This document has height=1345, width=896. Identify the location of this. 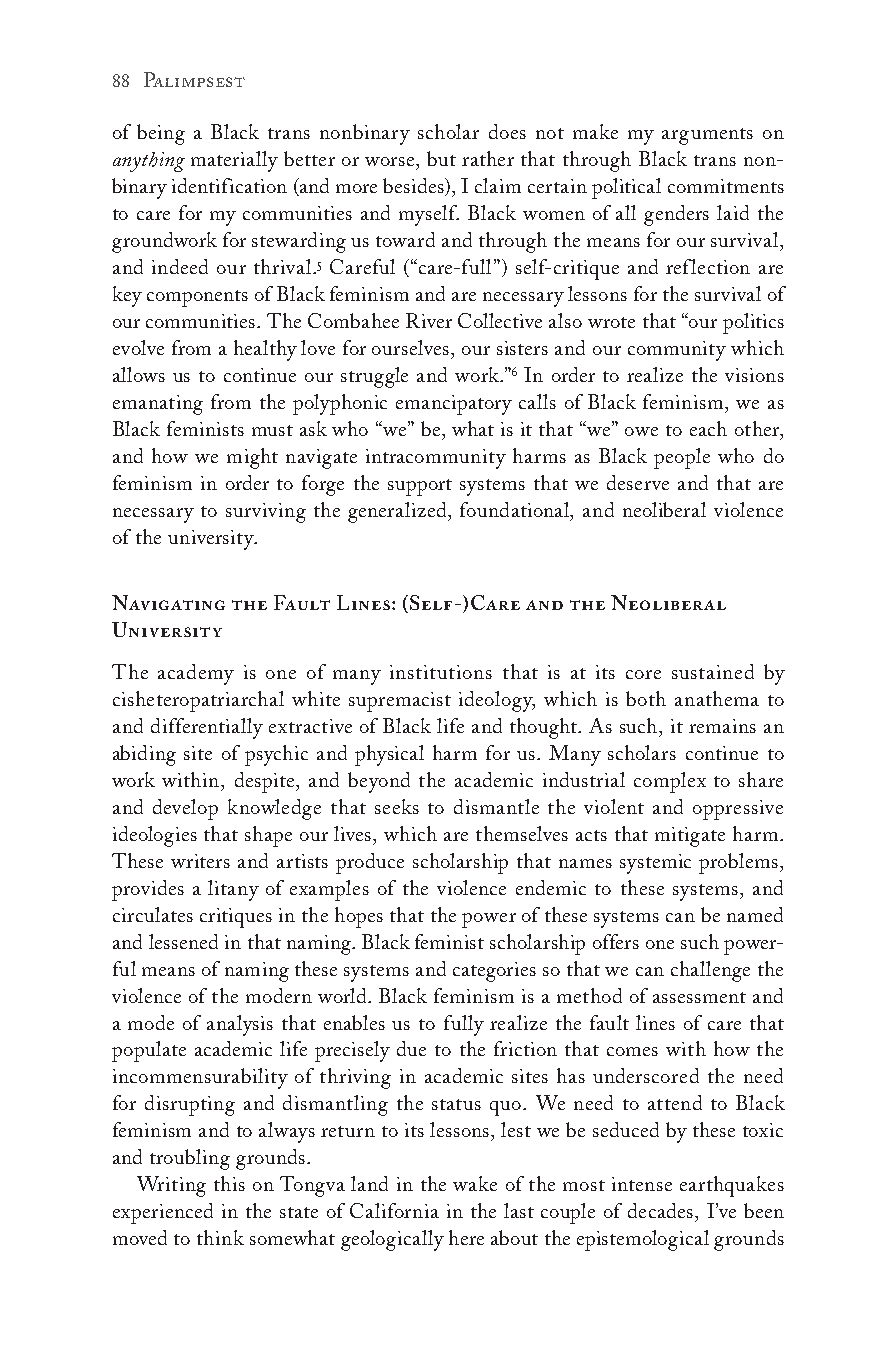
(229, 1183).
